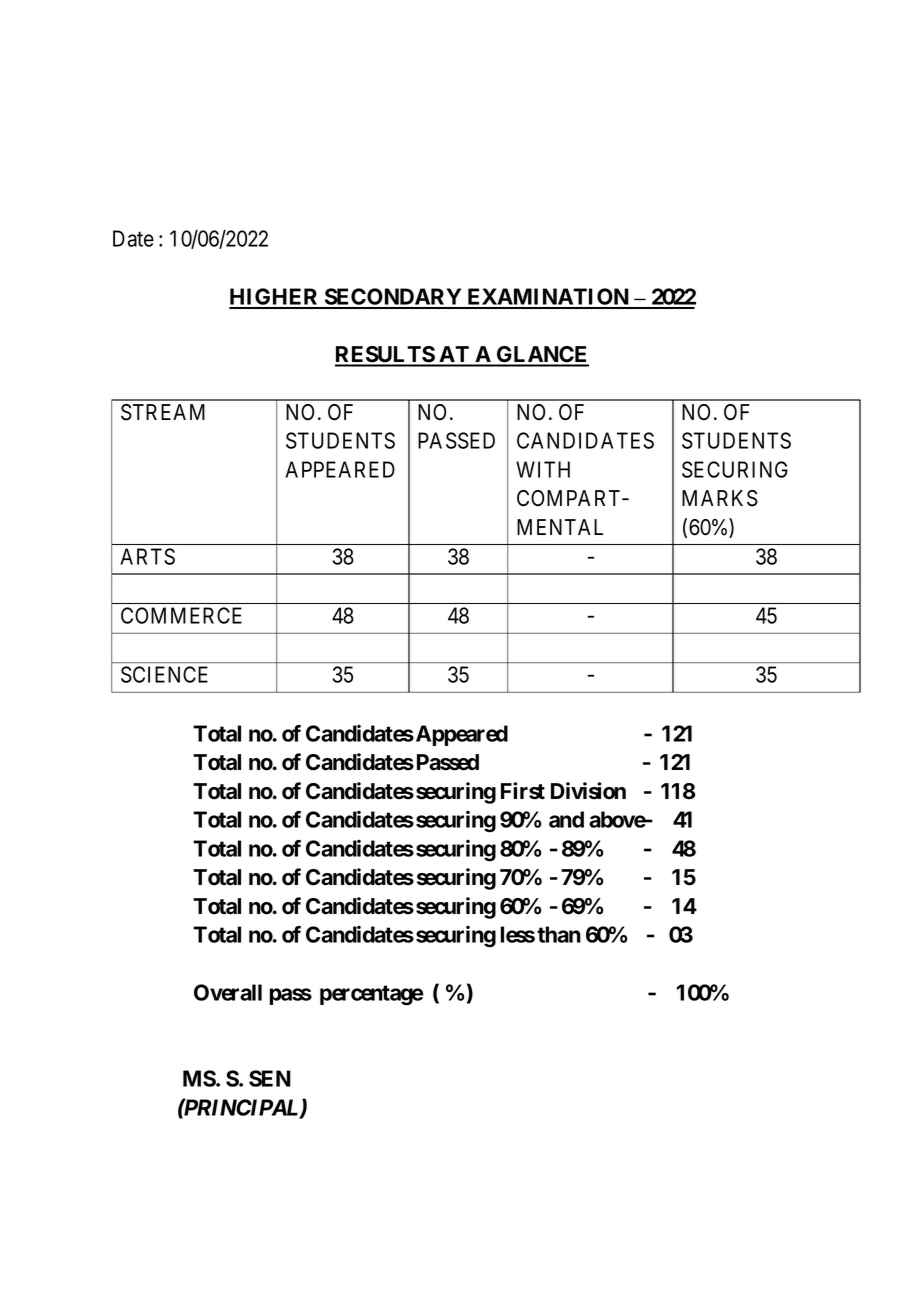  What do you see at coordinates (181, 615) in the image?
I see `COMMERCE` at bounding box center [181, 615].
